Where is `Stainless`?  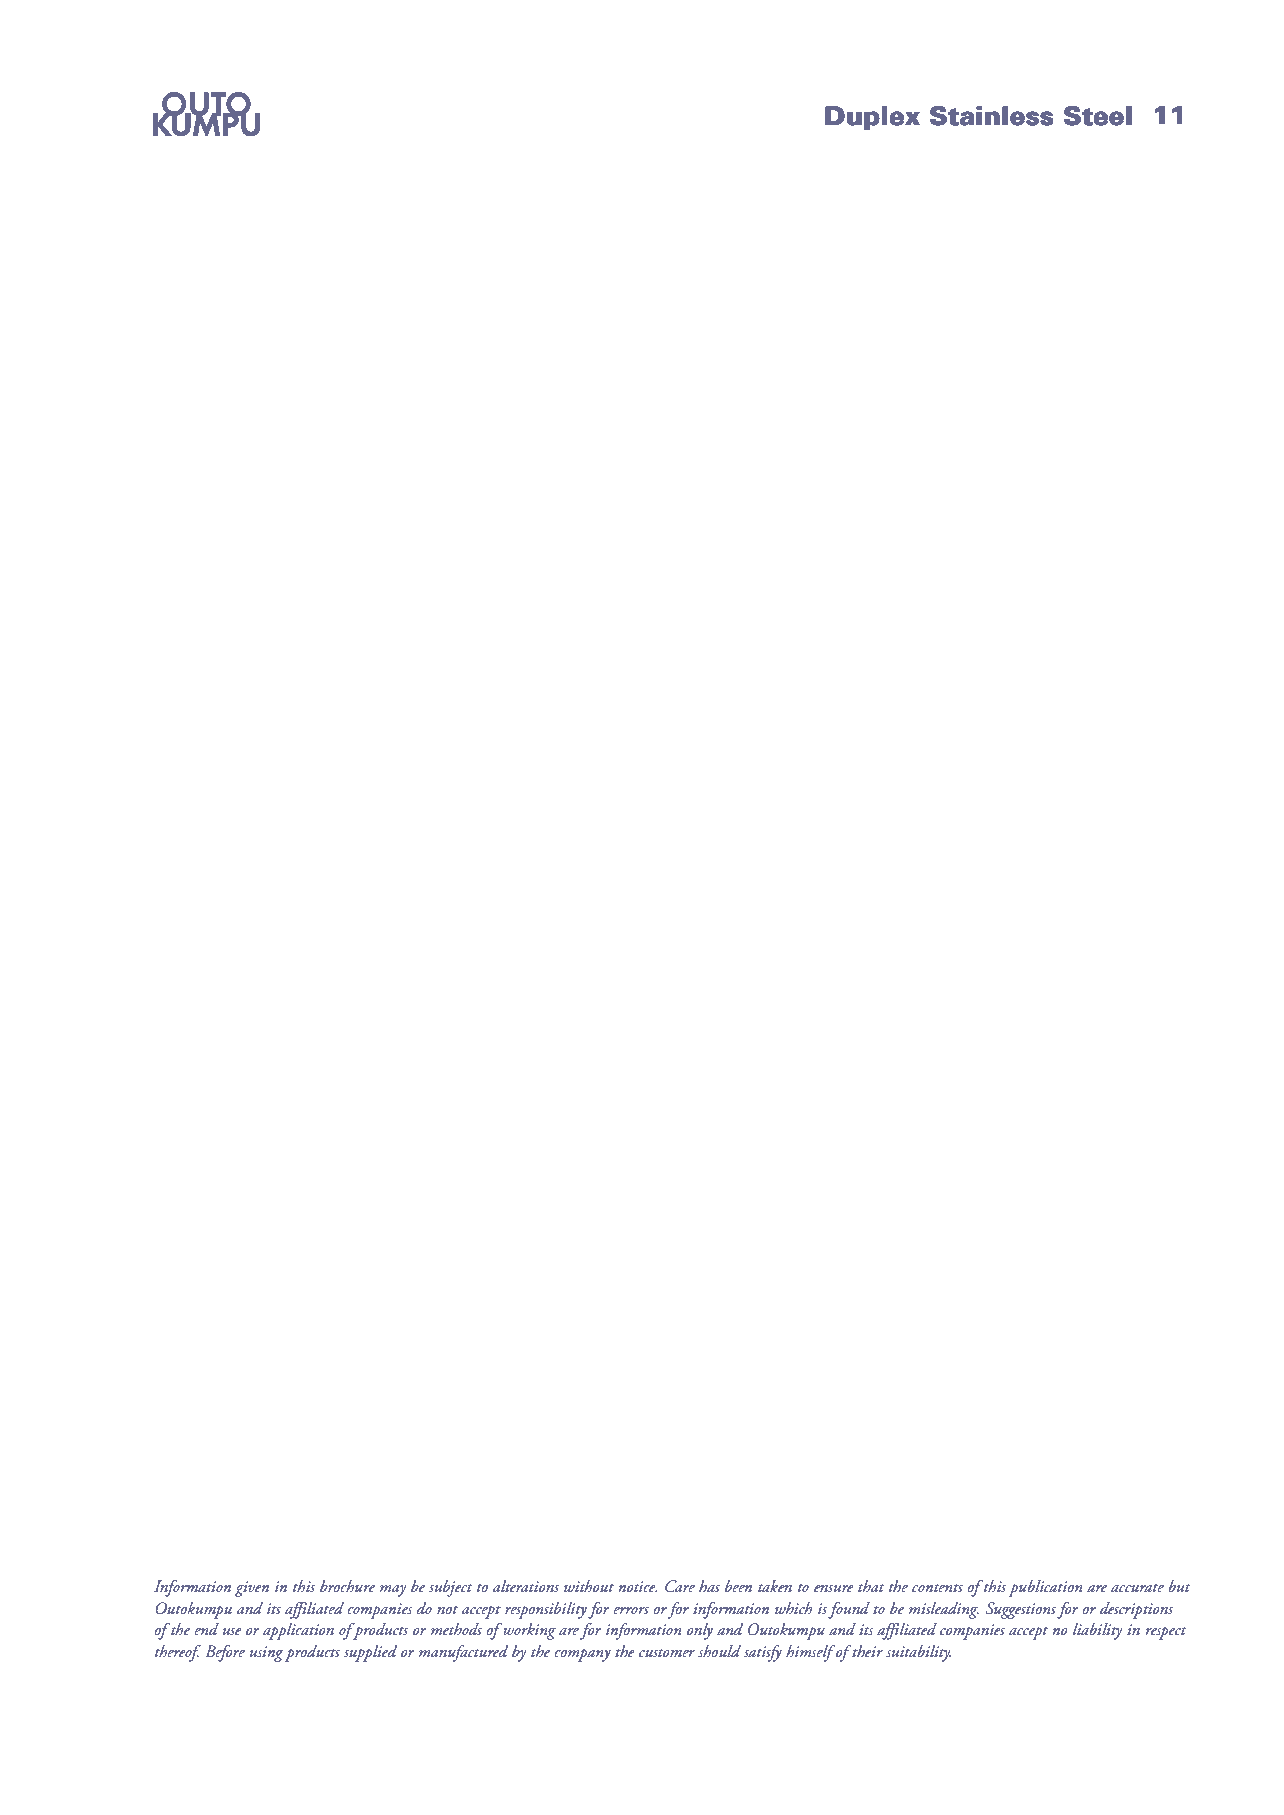
Stainless is located at coordinates (991, 116).
